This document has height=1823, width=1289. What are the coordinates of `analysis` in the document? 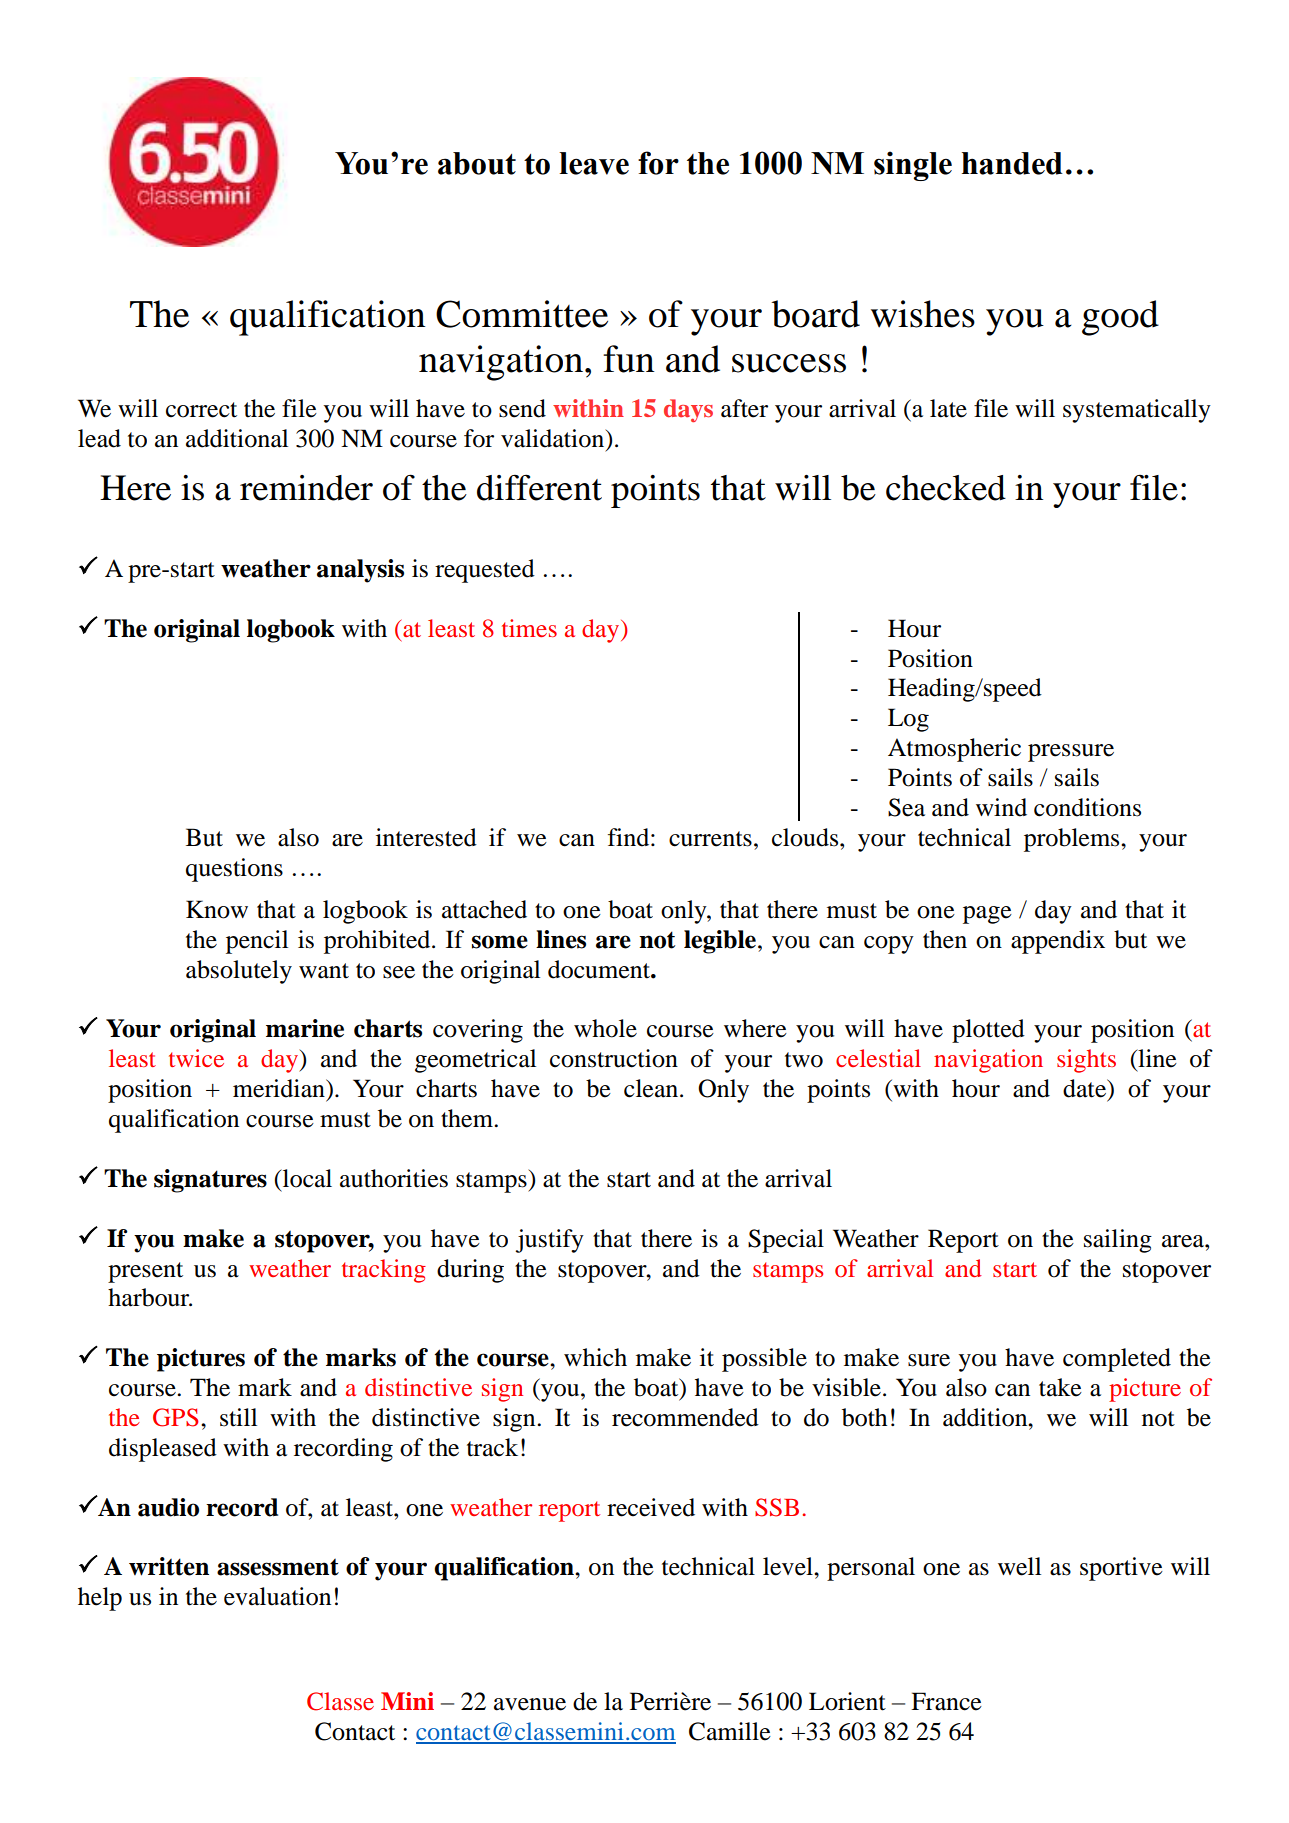 It's located at (360, 571).
